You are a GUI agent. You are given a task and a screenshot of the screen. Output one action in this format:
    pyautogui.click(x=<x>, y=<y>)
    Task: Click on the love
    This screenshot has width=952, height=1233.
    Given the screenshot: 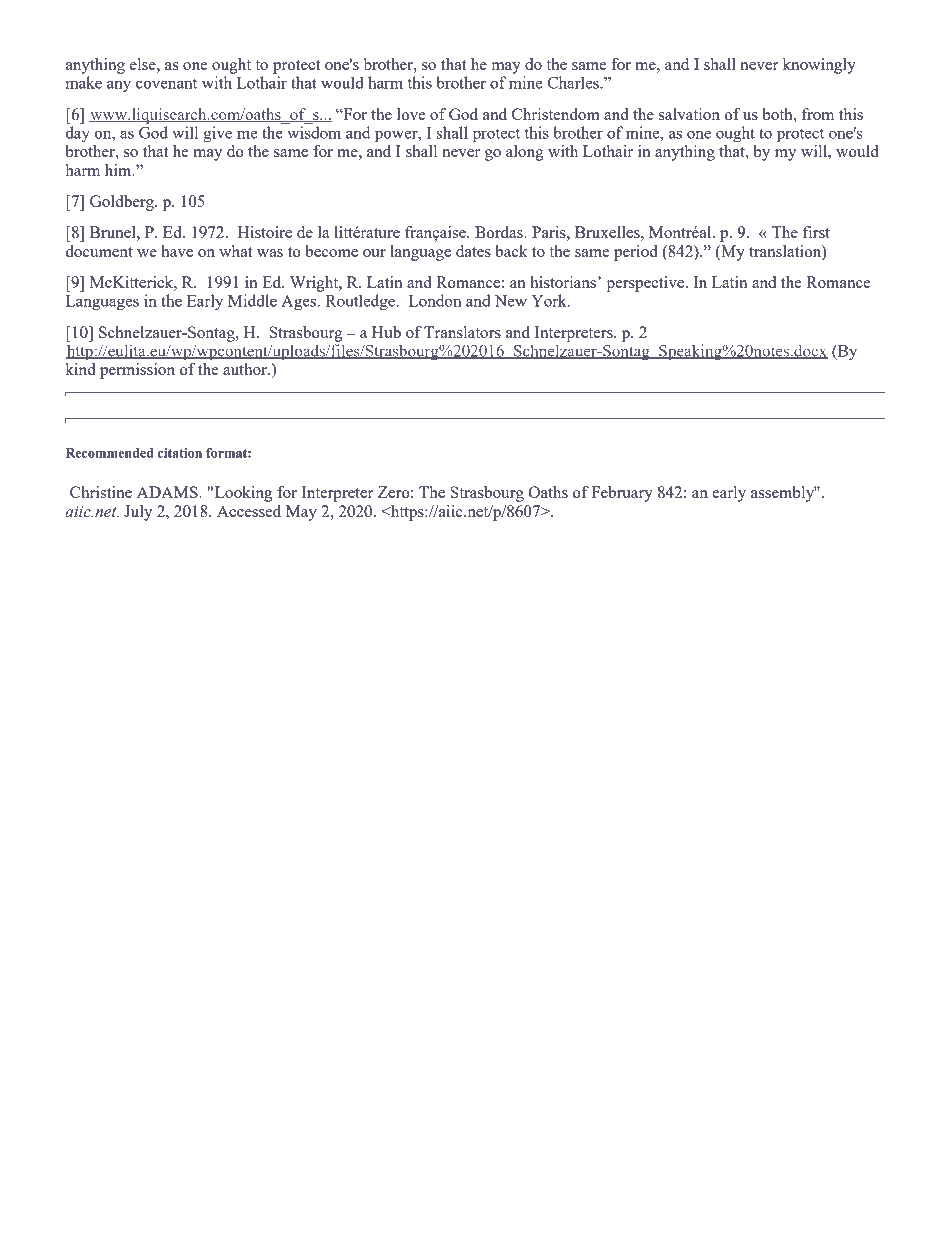 What is the action you would take?
    pyautogui.click(x=411, y=114)
